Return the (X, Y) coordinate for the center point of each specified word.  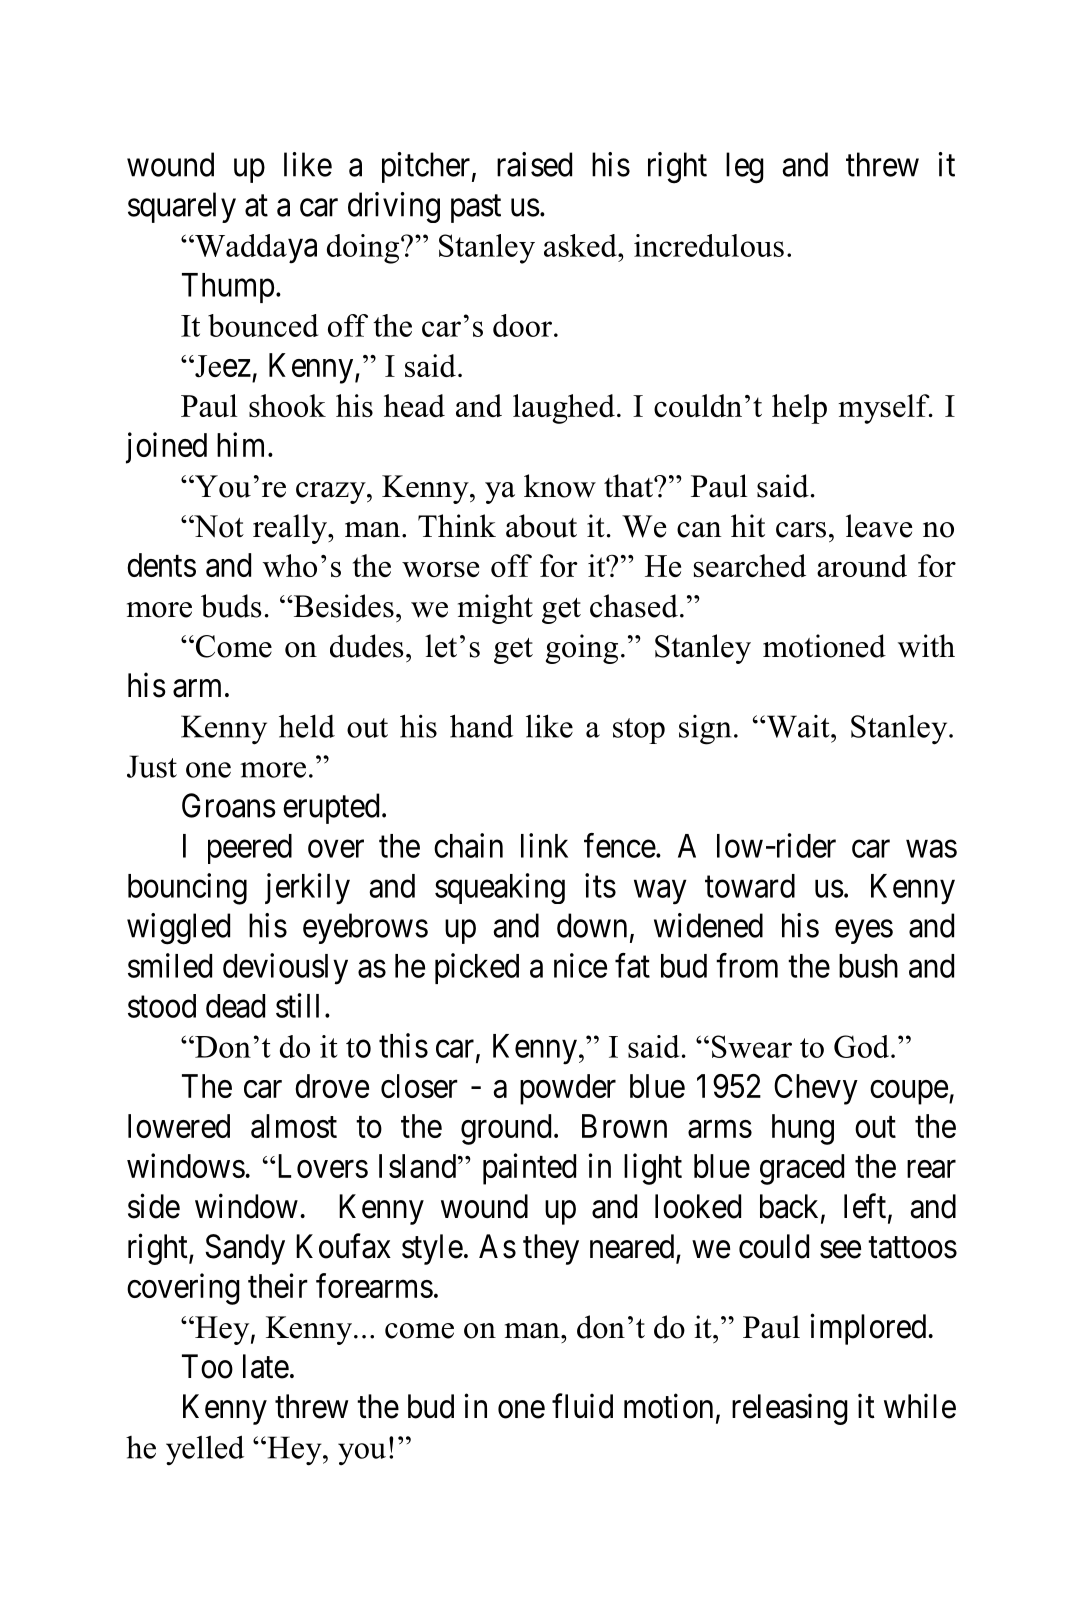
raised (534, 164)
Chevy (816, 1089)
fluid (582, 1406)
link (544, 845)
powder (568, 1089)
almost (294, 1126)
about (541, 526)
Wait (798, 726)
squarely (182, 207)
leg (745, 168)
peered (250, 849)
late (266, 1366)
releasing (790, 1409)
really (291, 529)
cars (801, 530)
